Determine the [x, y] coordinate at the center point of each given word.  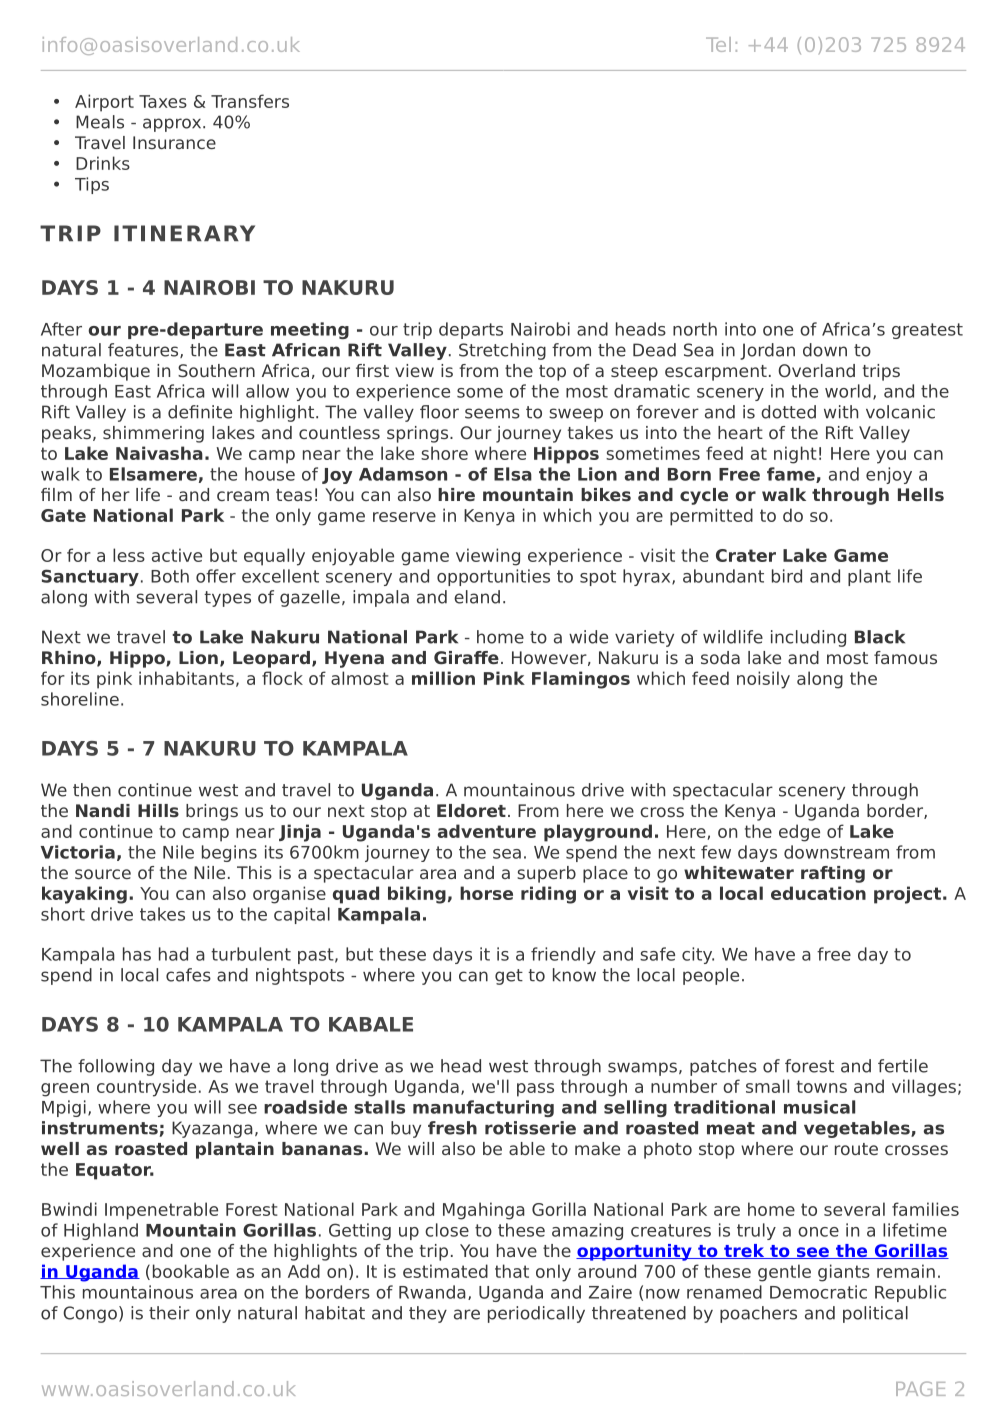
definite [200, 412]
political [875, 1314]
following [116, 1067]
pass [535, 1090]
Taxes [163, 101]
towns [822, 1086]
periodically [536, 1314]
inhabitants [186, 678]
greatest [927, 331]
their [169, 1313]
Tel [718, 44]
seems [492, 413]
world [848, 391]
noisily [763, 680]
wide [588, 637]
